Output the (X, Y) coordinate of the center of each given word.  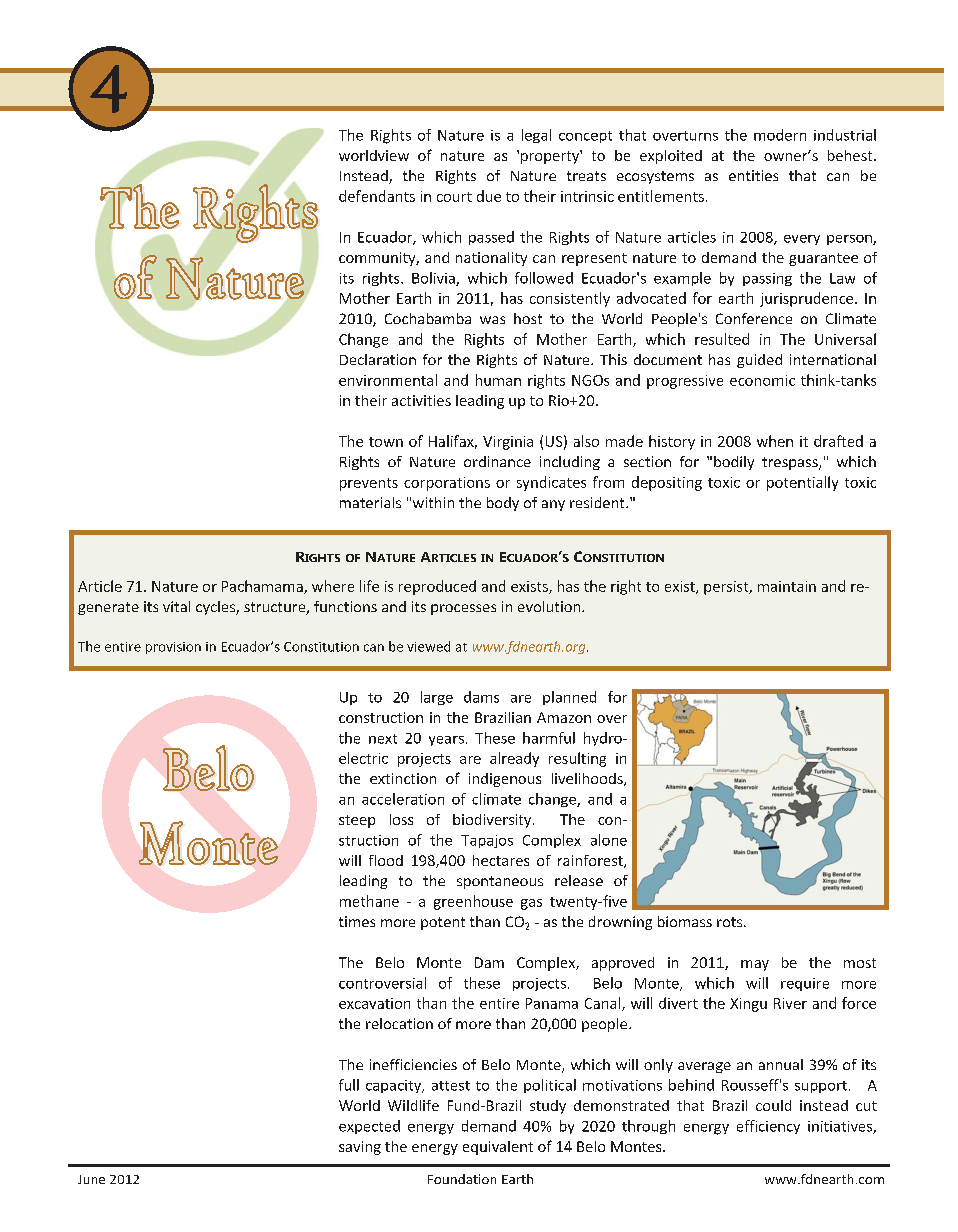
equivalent (498, 1148)
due (489, 196)
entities (753, 175)
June (91, 1179)
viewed (428, 646)
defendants (377, 196)
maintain (787, 586)
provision (173, 648)
